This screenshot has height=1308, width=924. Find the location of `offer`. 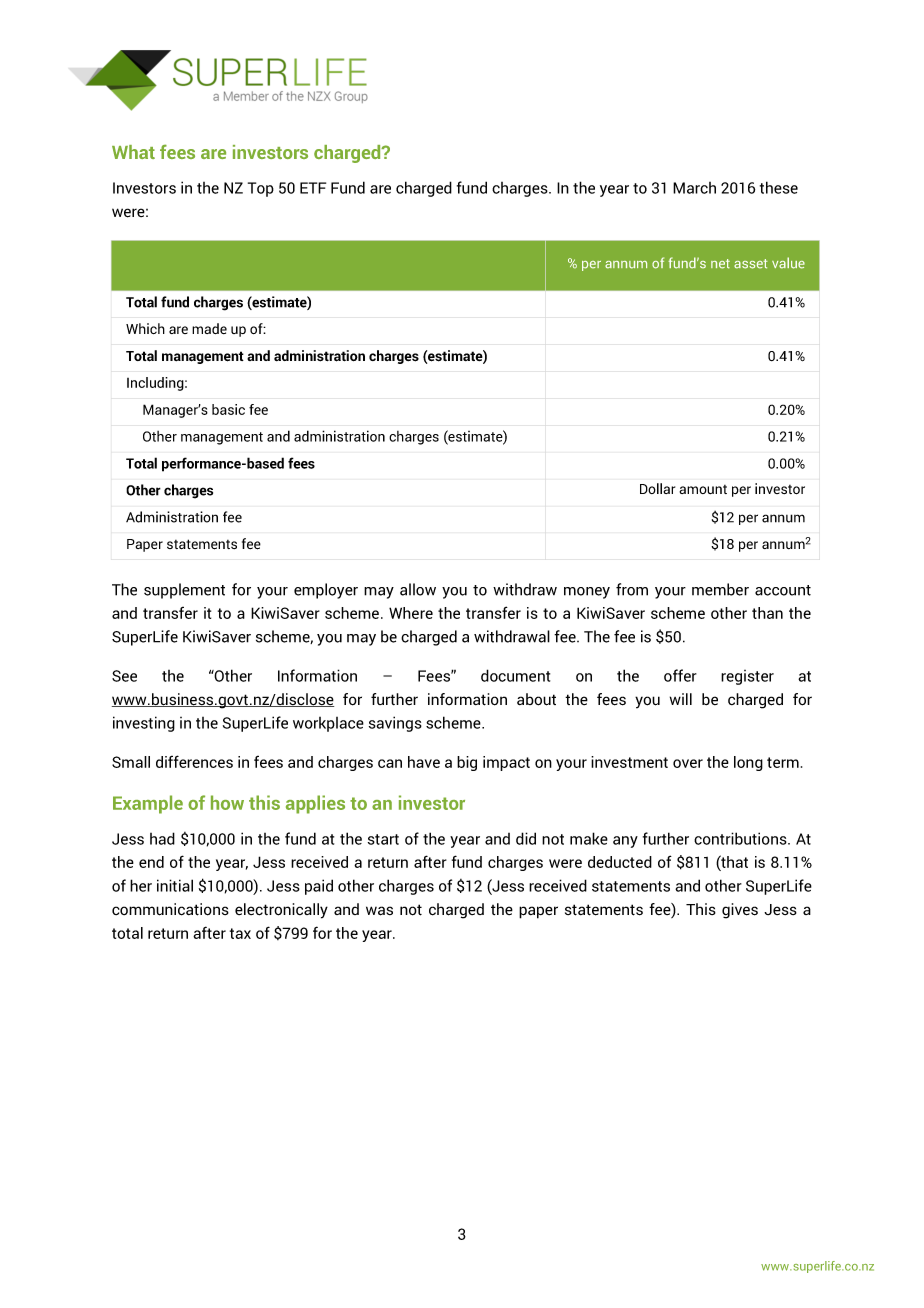

offer is located at coordinates (680, 675).
